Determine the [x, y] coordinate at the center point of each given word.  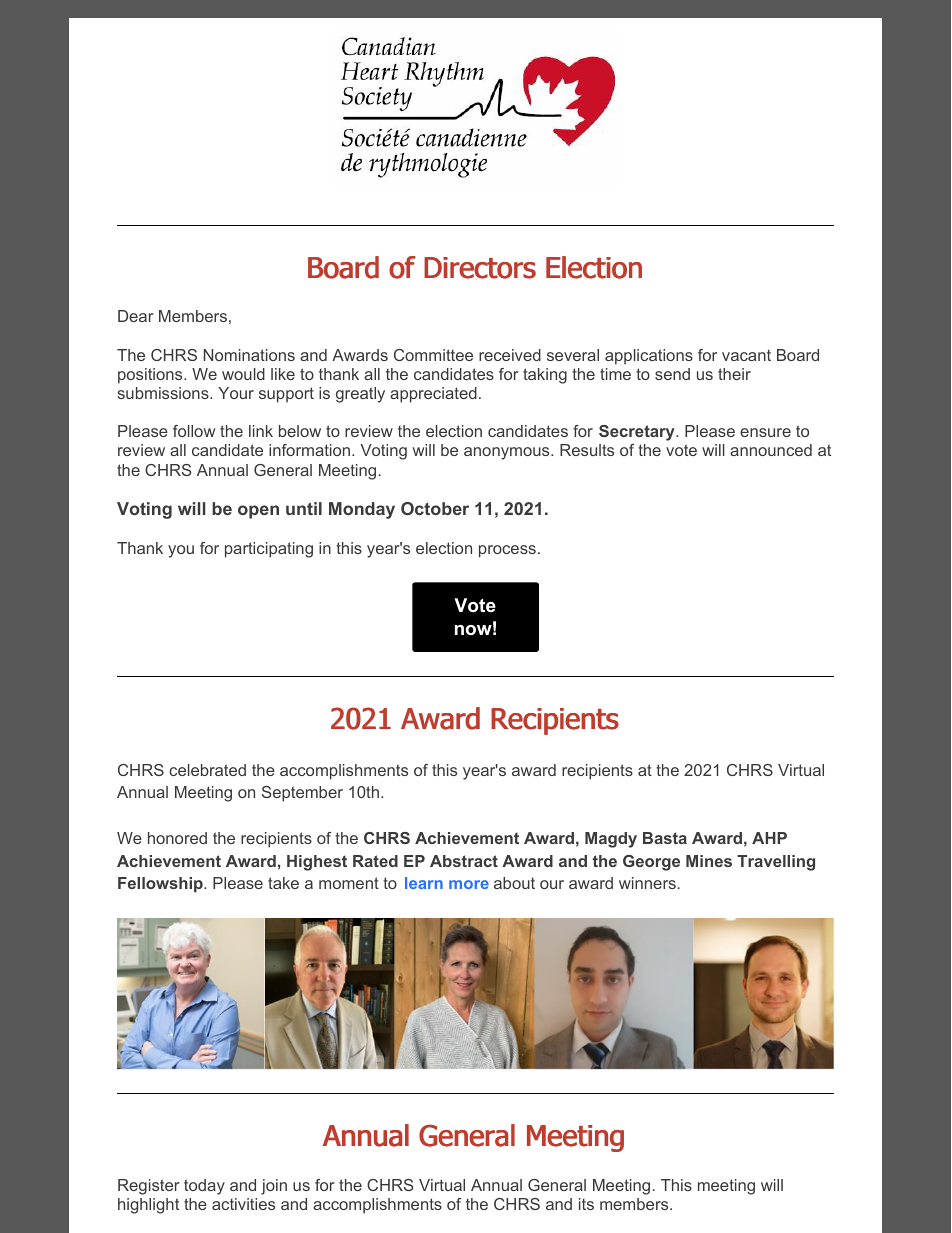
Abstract [464, 861]
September [302, 794]
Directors [480, 268]
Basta [665, 838]
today [204, 1187]
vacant [746, 355]
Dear [136, 316]
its [586, 1204]
